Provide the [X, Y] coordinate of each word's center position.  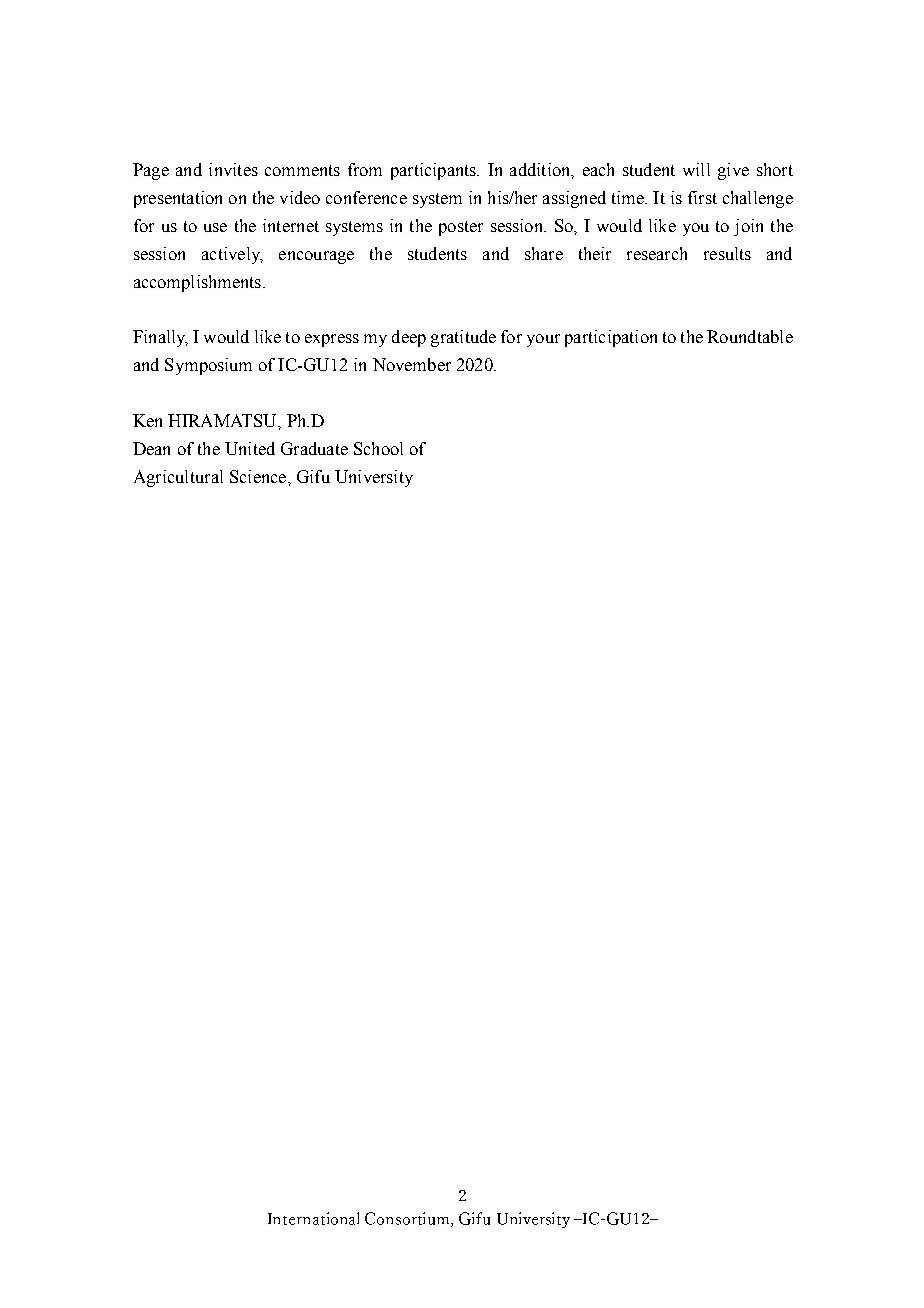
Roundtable [750, 336]
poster [461, 228]
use [215, 227]
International [313, 1218]
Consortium [408, 1219]
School [378, 448]
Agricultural [178, 478]
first [702, 197]
